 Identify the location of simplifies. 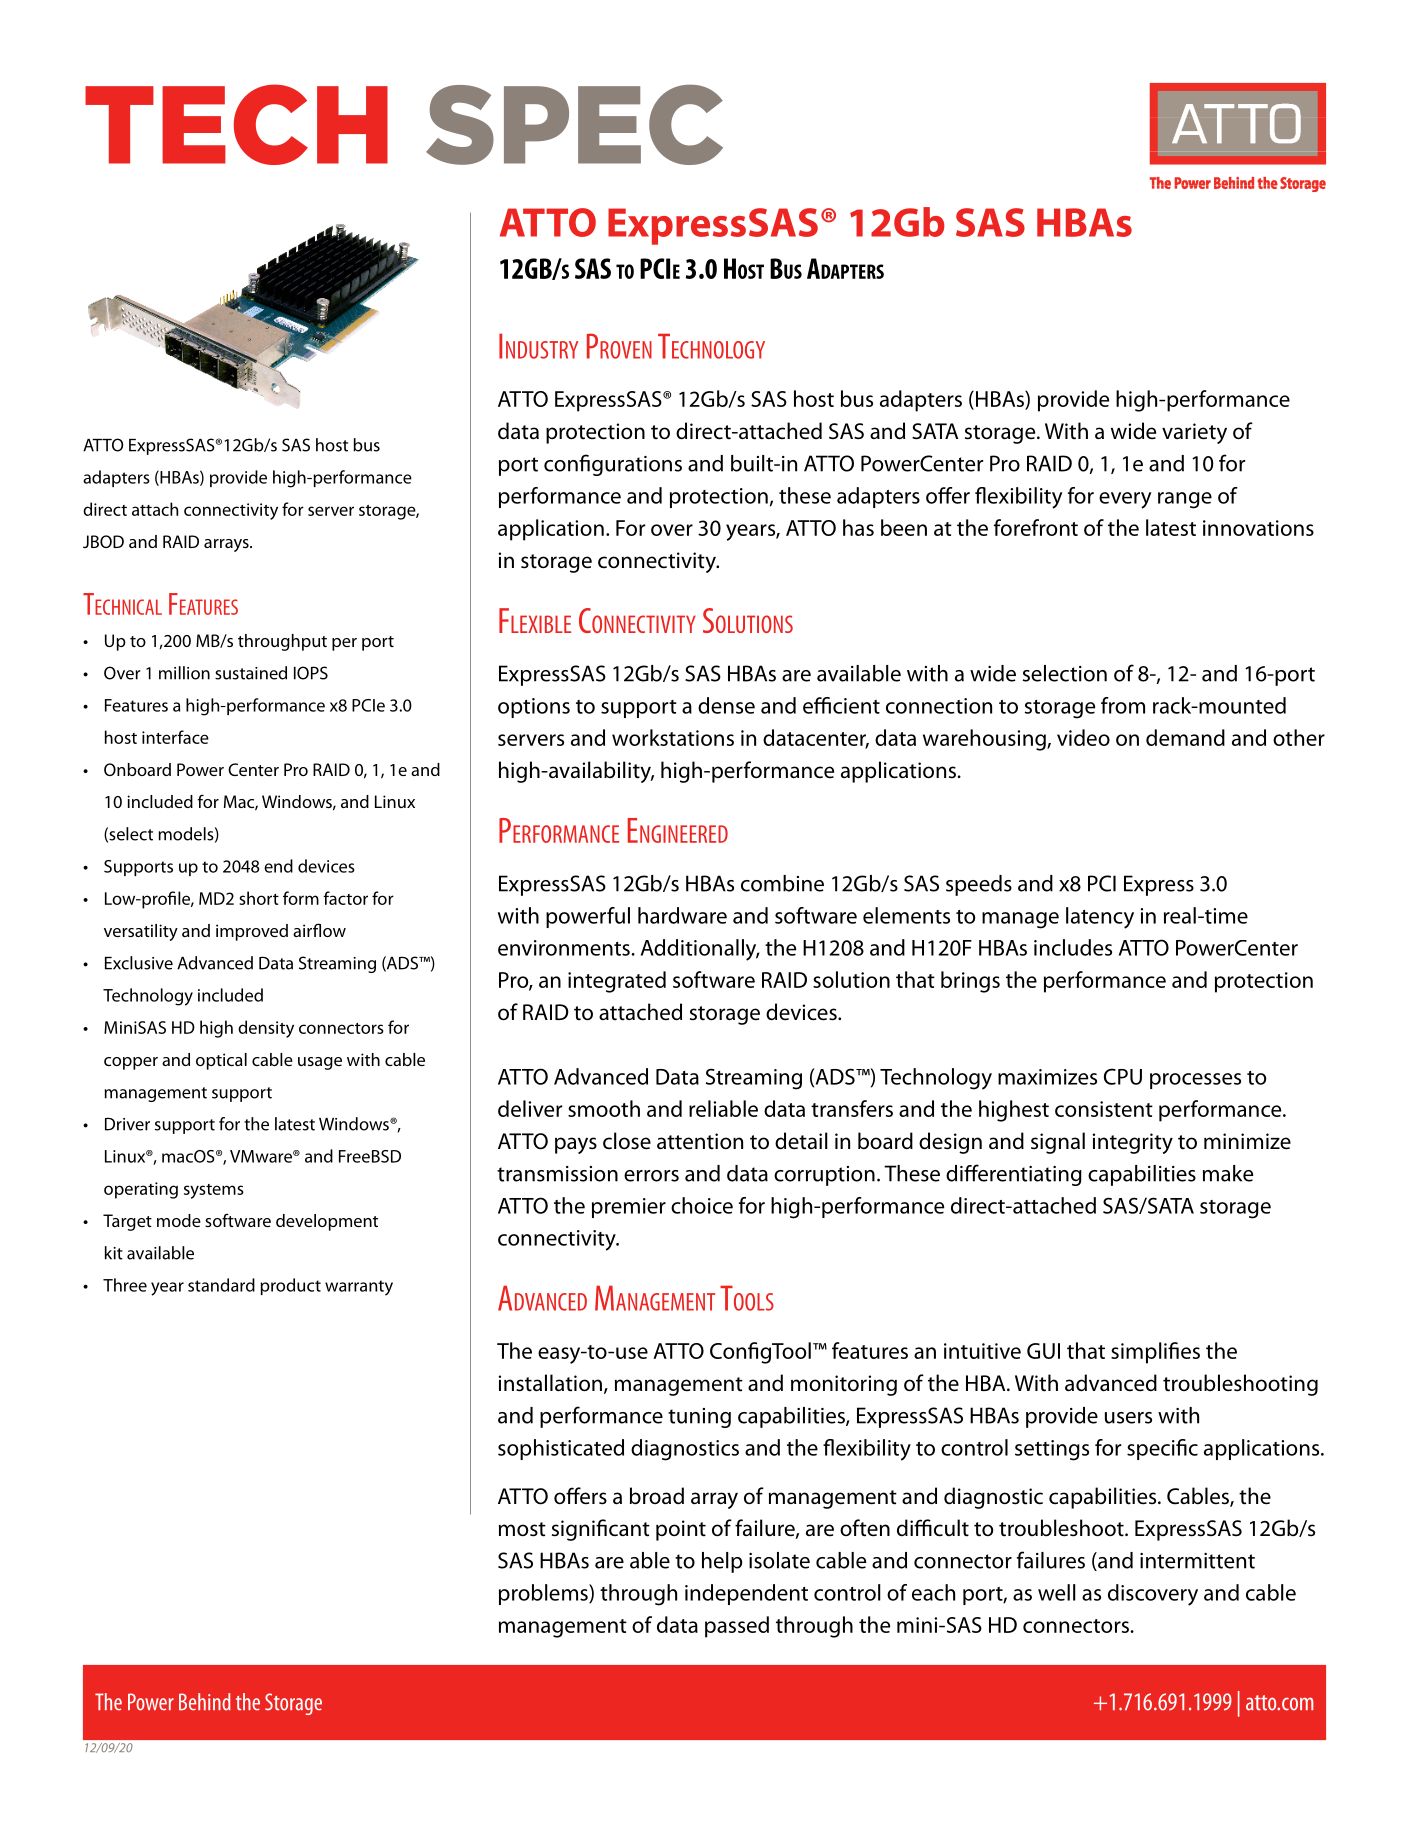
(1155, 1353).
